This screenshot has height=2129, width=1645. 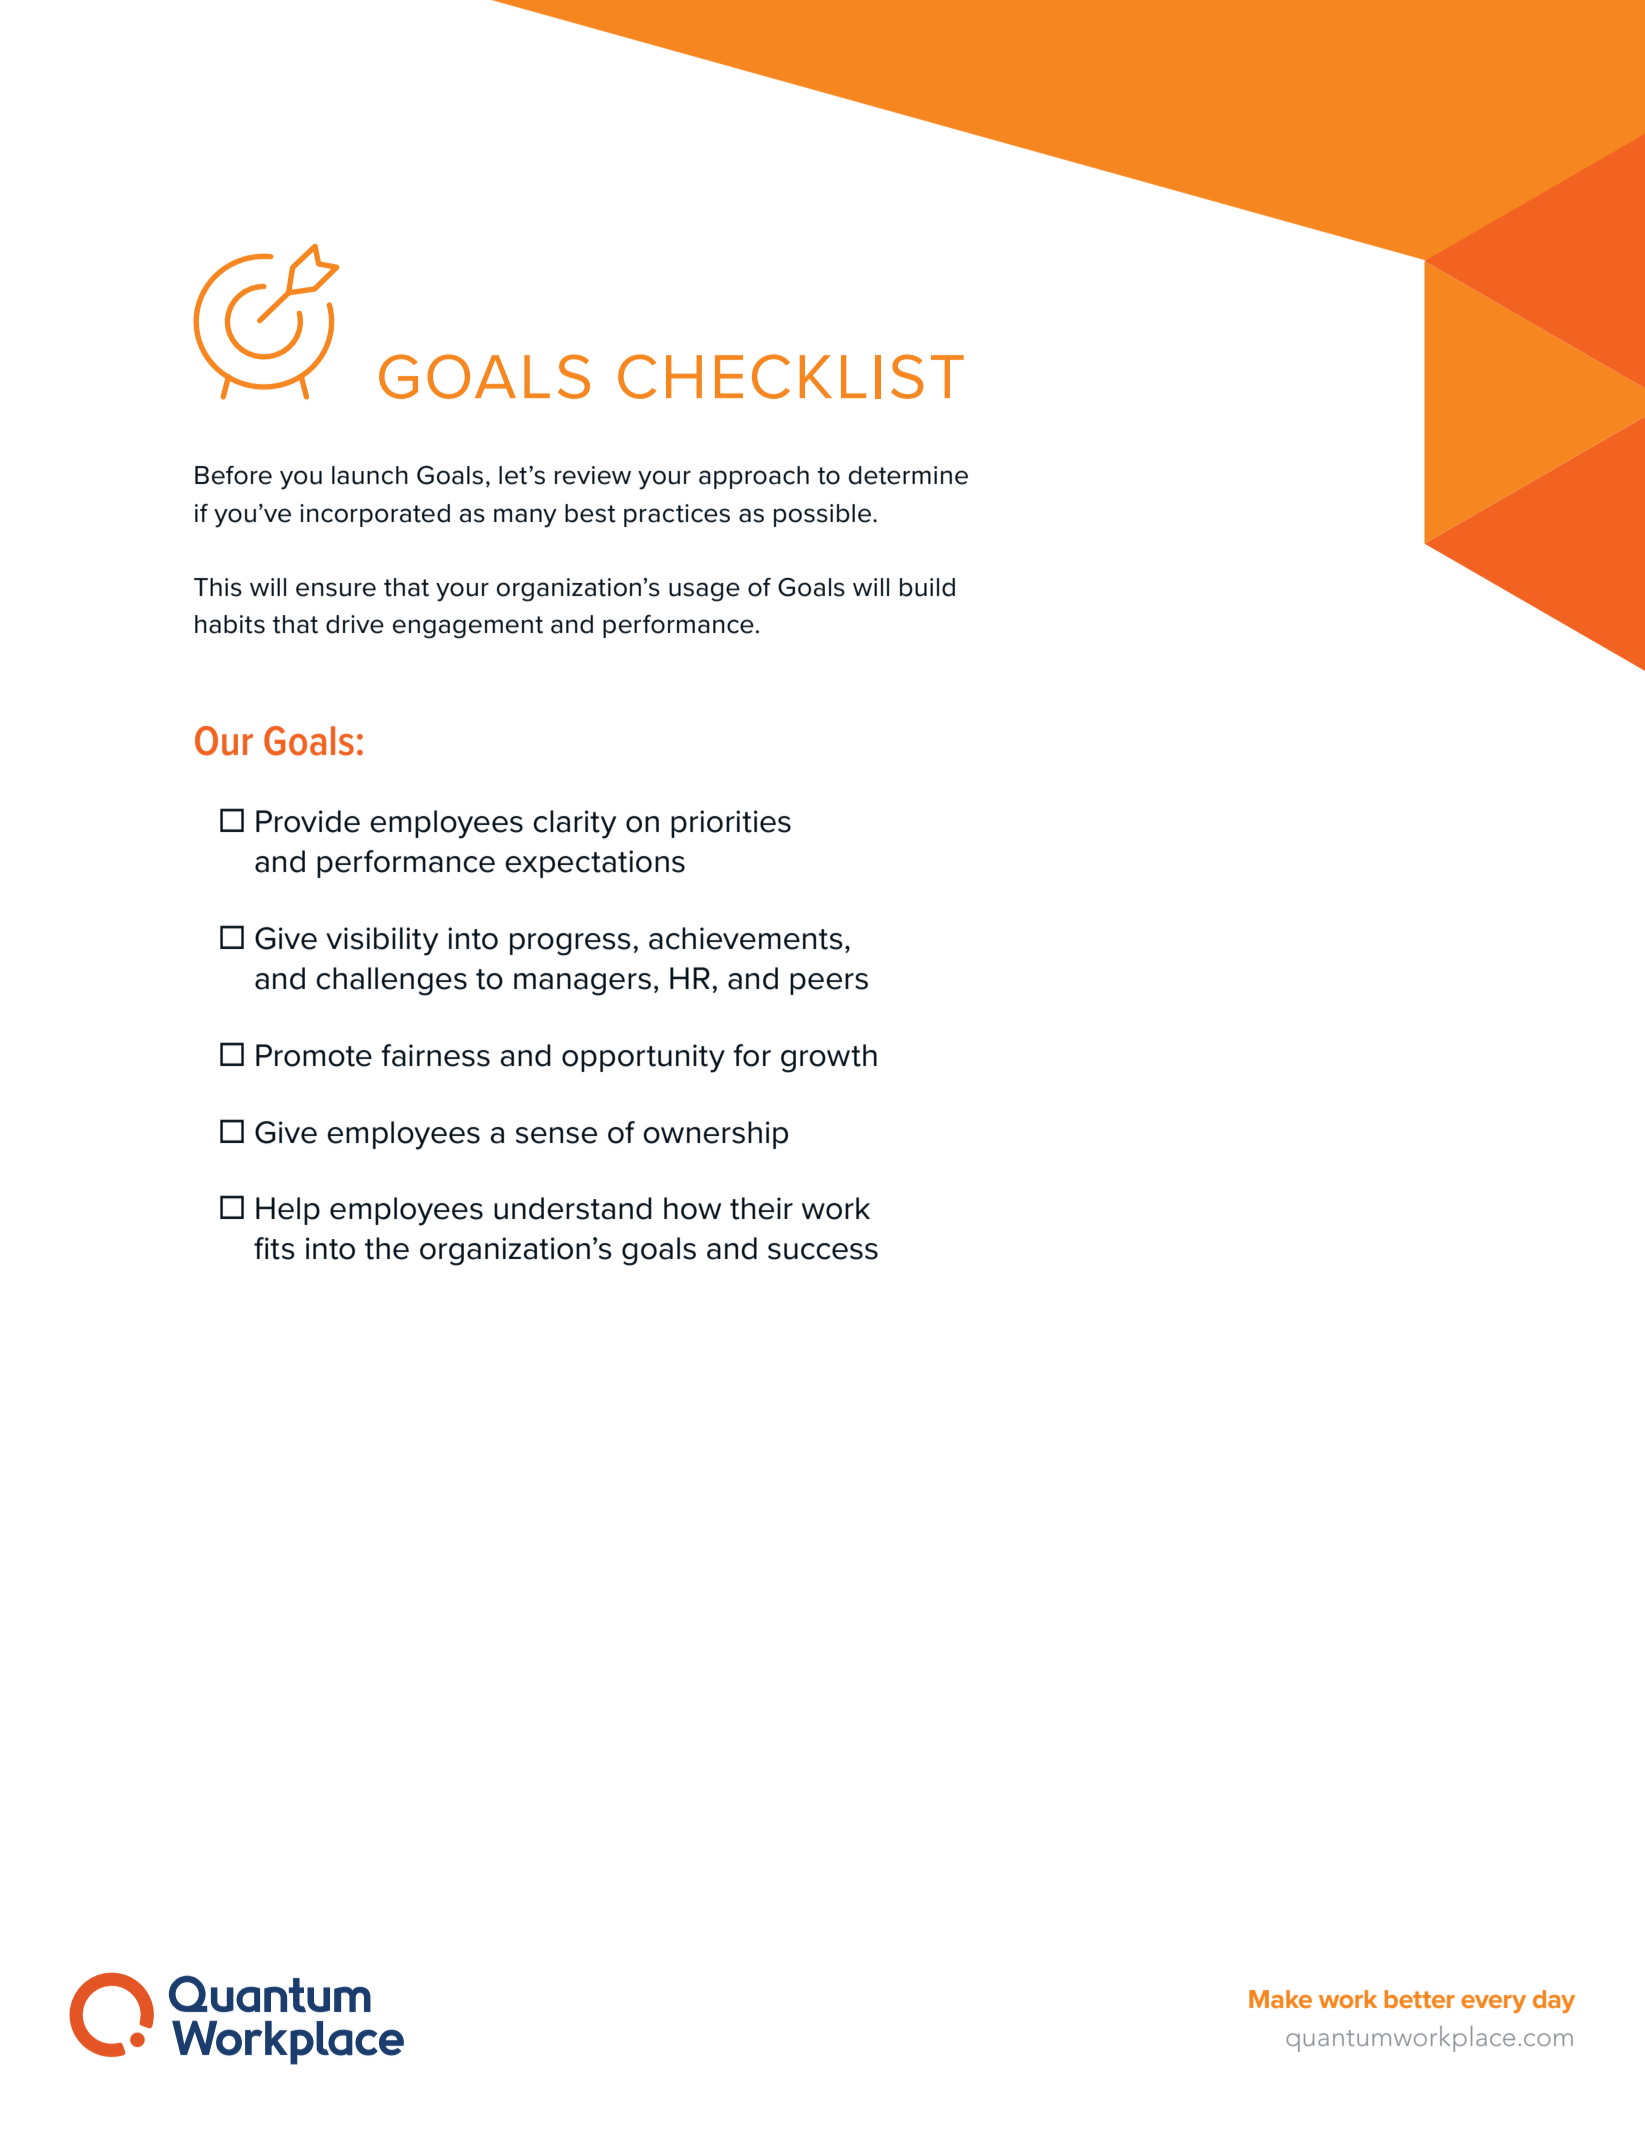 I want to click on launch, so click(x=370, y=475).
